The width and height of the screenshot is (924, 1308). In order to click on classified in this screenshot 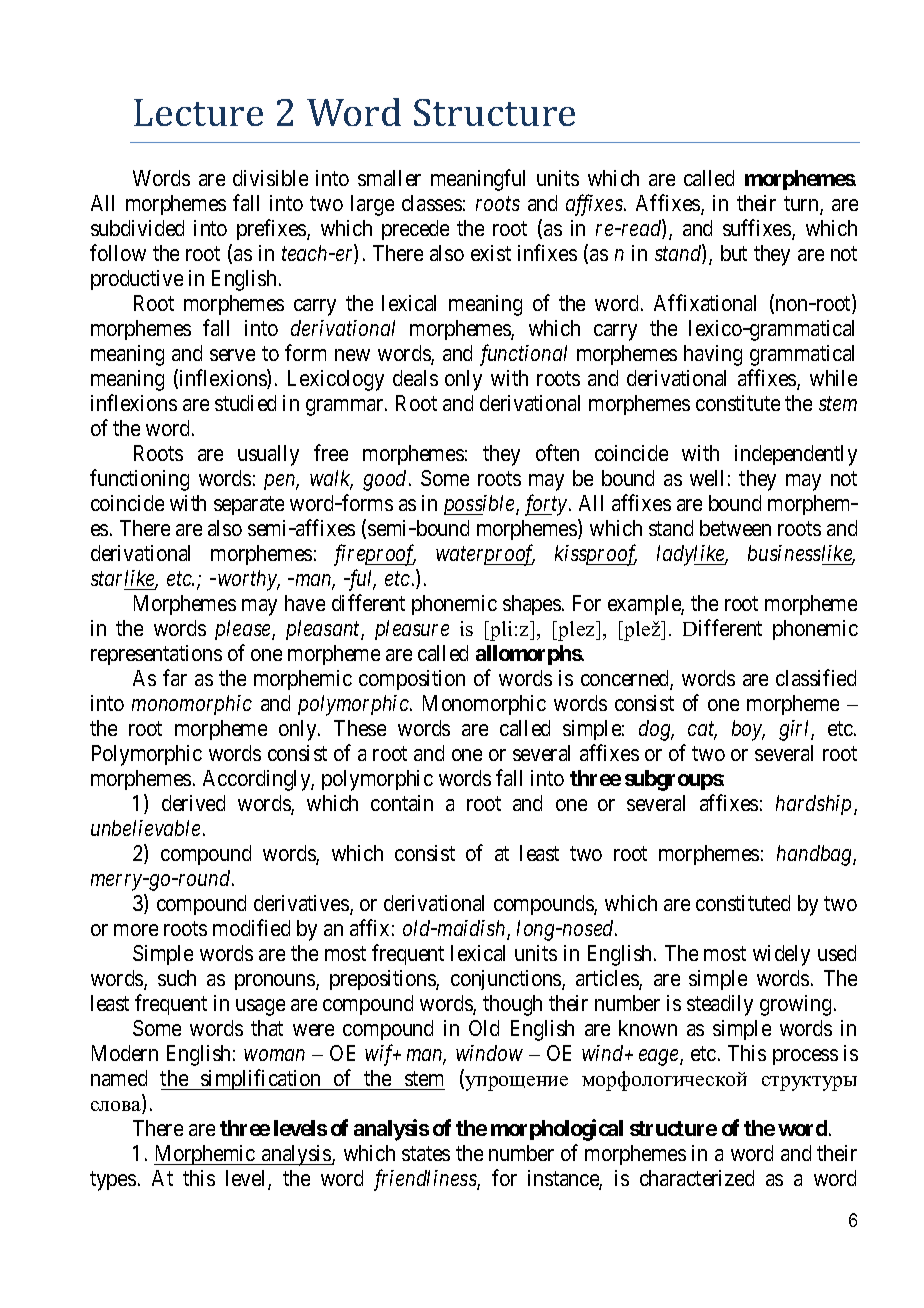, I will do `click(816, 677)`.
